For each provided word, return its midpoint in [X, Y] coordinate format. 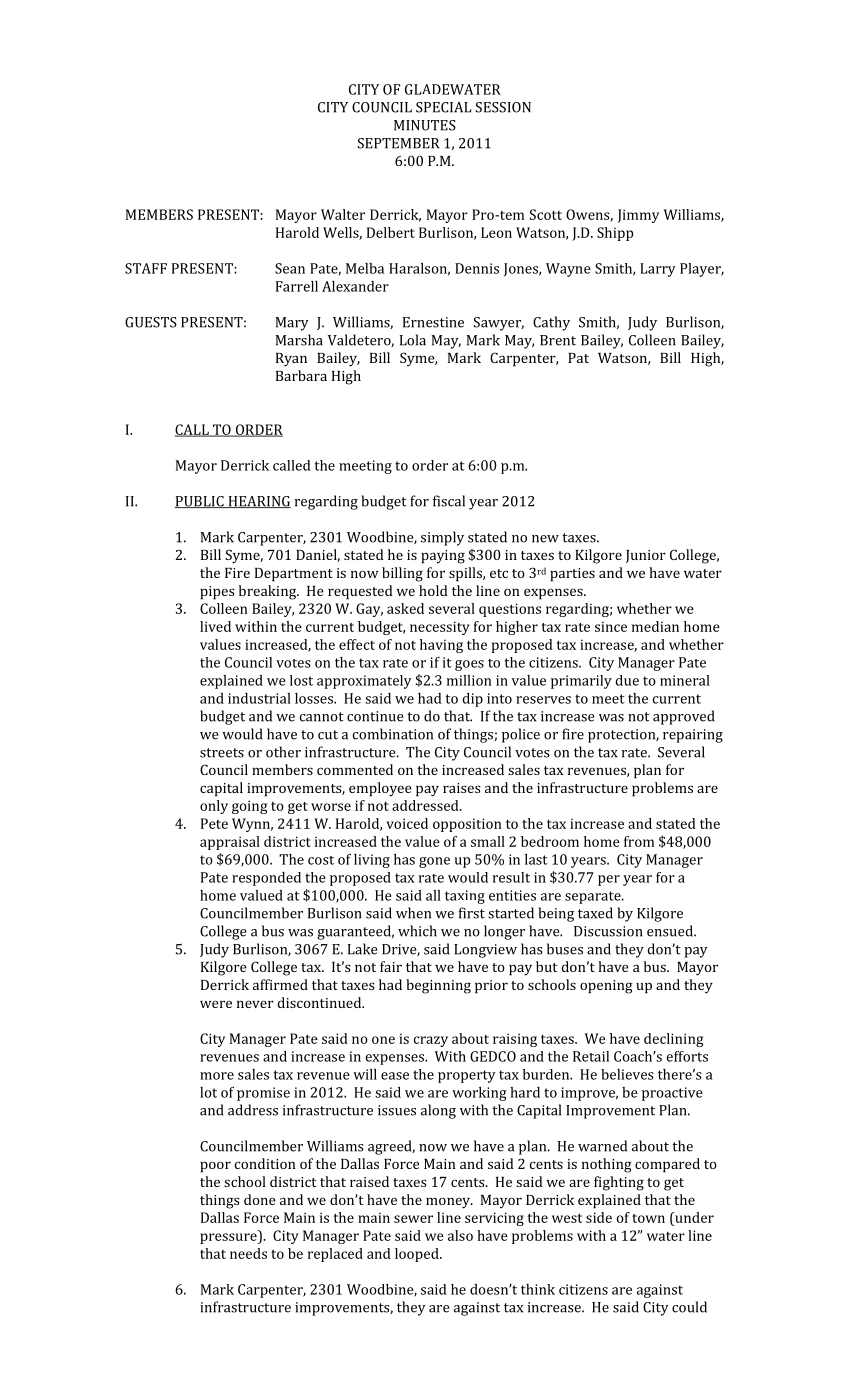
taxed [595, 913]
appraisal [230, 843]
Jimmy [638, 216]
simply [442, 538]
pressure [229, 1238]
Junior [646, 556]
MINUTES [425, 125]
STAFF [146, 268]
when [413, 913]
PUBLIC [200, 502]
